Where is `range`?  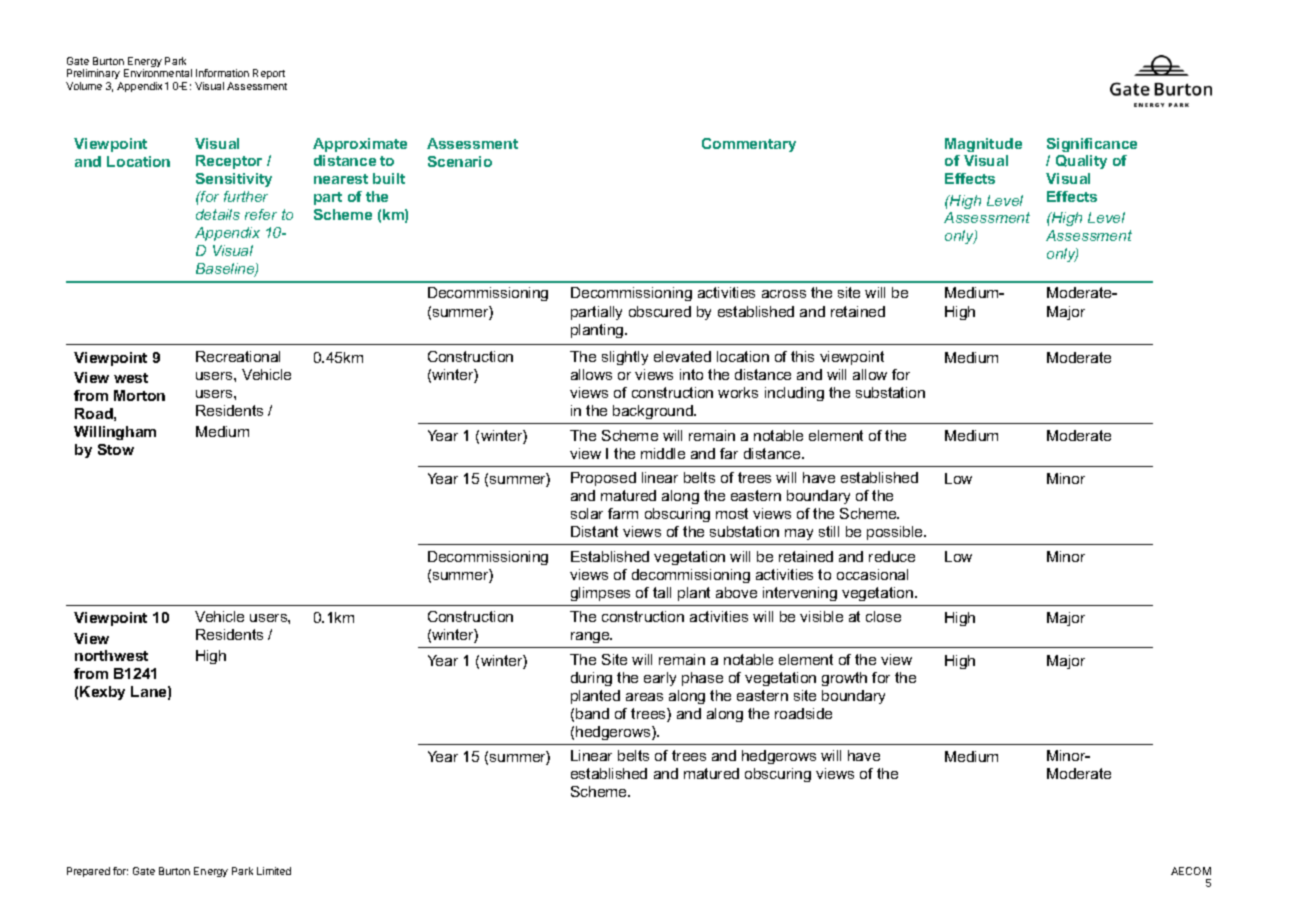
range is located at coordinates (591, 637).
